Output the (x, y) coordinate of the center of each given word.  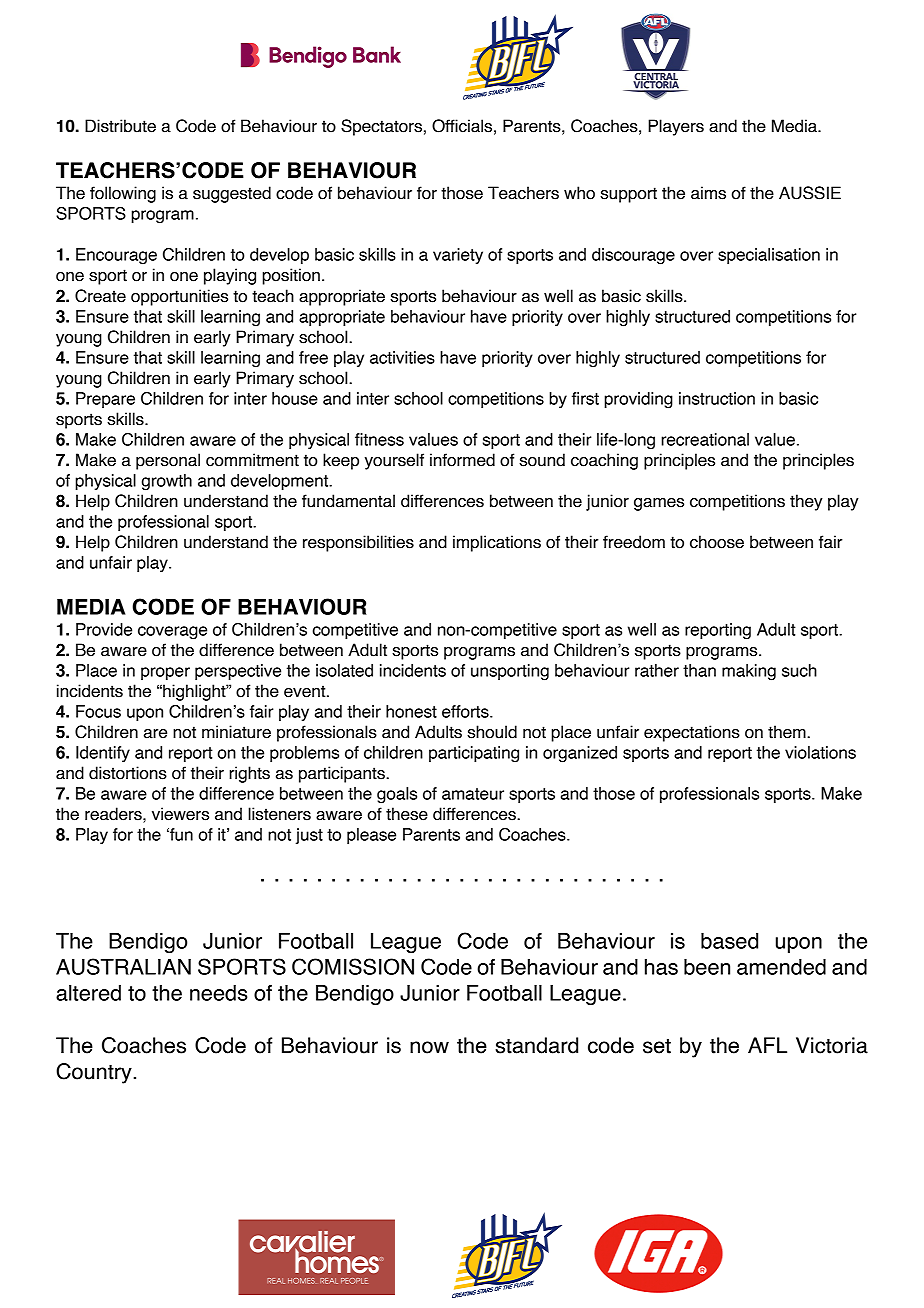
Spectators (381, 127)
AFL (767, 1045)
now (429, 1047)
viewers (180, 814)
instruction (717, 398)
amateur (473, 794)
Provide (104, 629)
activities (402, 357)
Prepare (105, 400)
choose (717, 542)
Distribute (120, 126)
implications (497, 543)
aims (708, 193)
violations (820, 752)
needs (218, 993)
